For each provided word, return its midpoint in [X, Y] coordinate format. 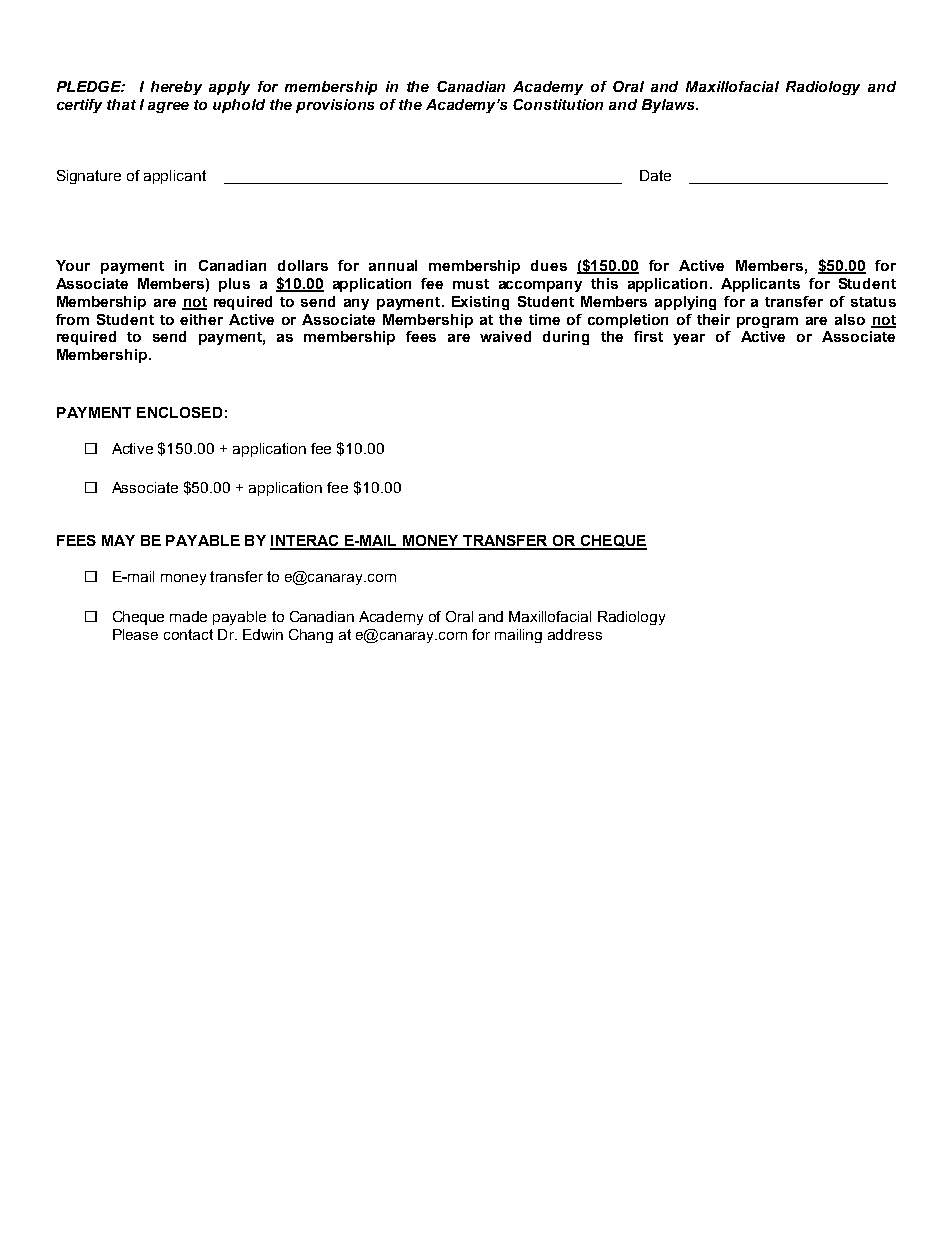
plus [234, 285]
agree [168, 107]
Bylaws [669, 106]
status [873, 302]
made [188, 616]
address [575, 634]
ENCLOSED [179, 412]
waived [505, 336]
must [471, 284]
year [689, 339]
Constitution [558, 104]
